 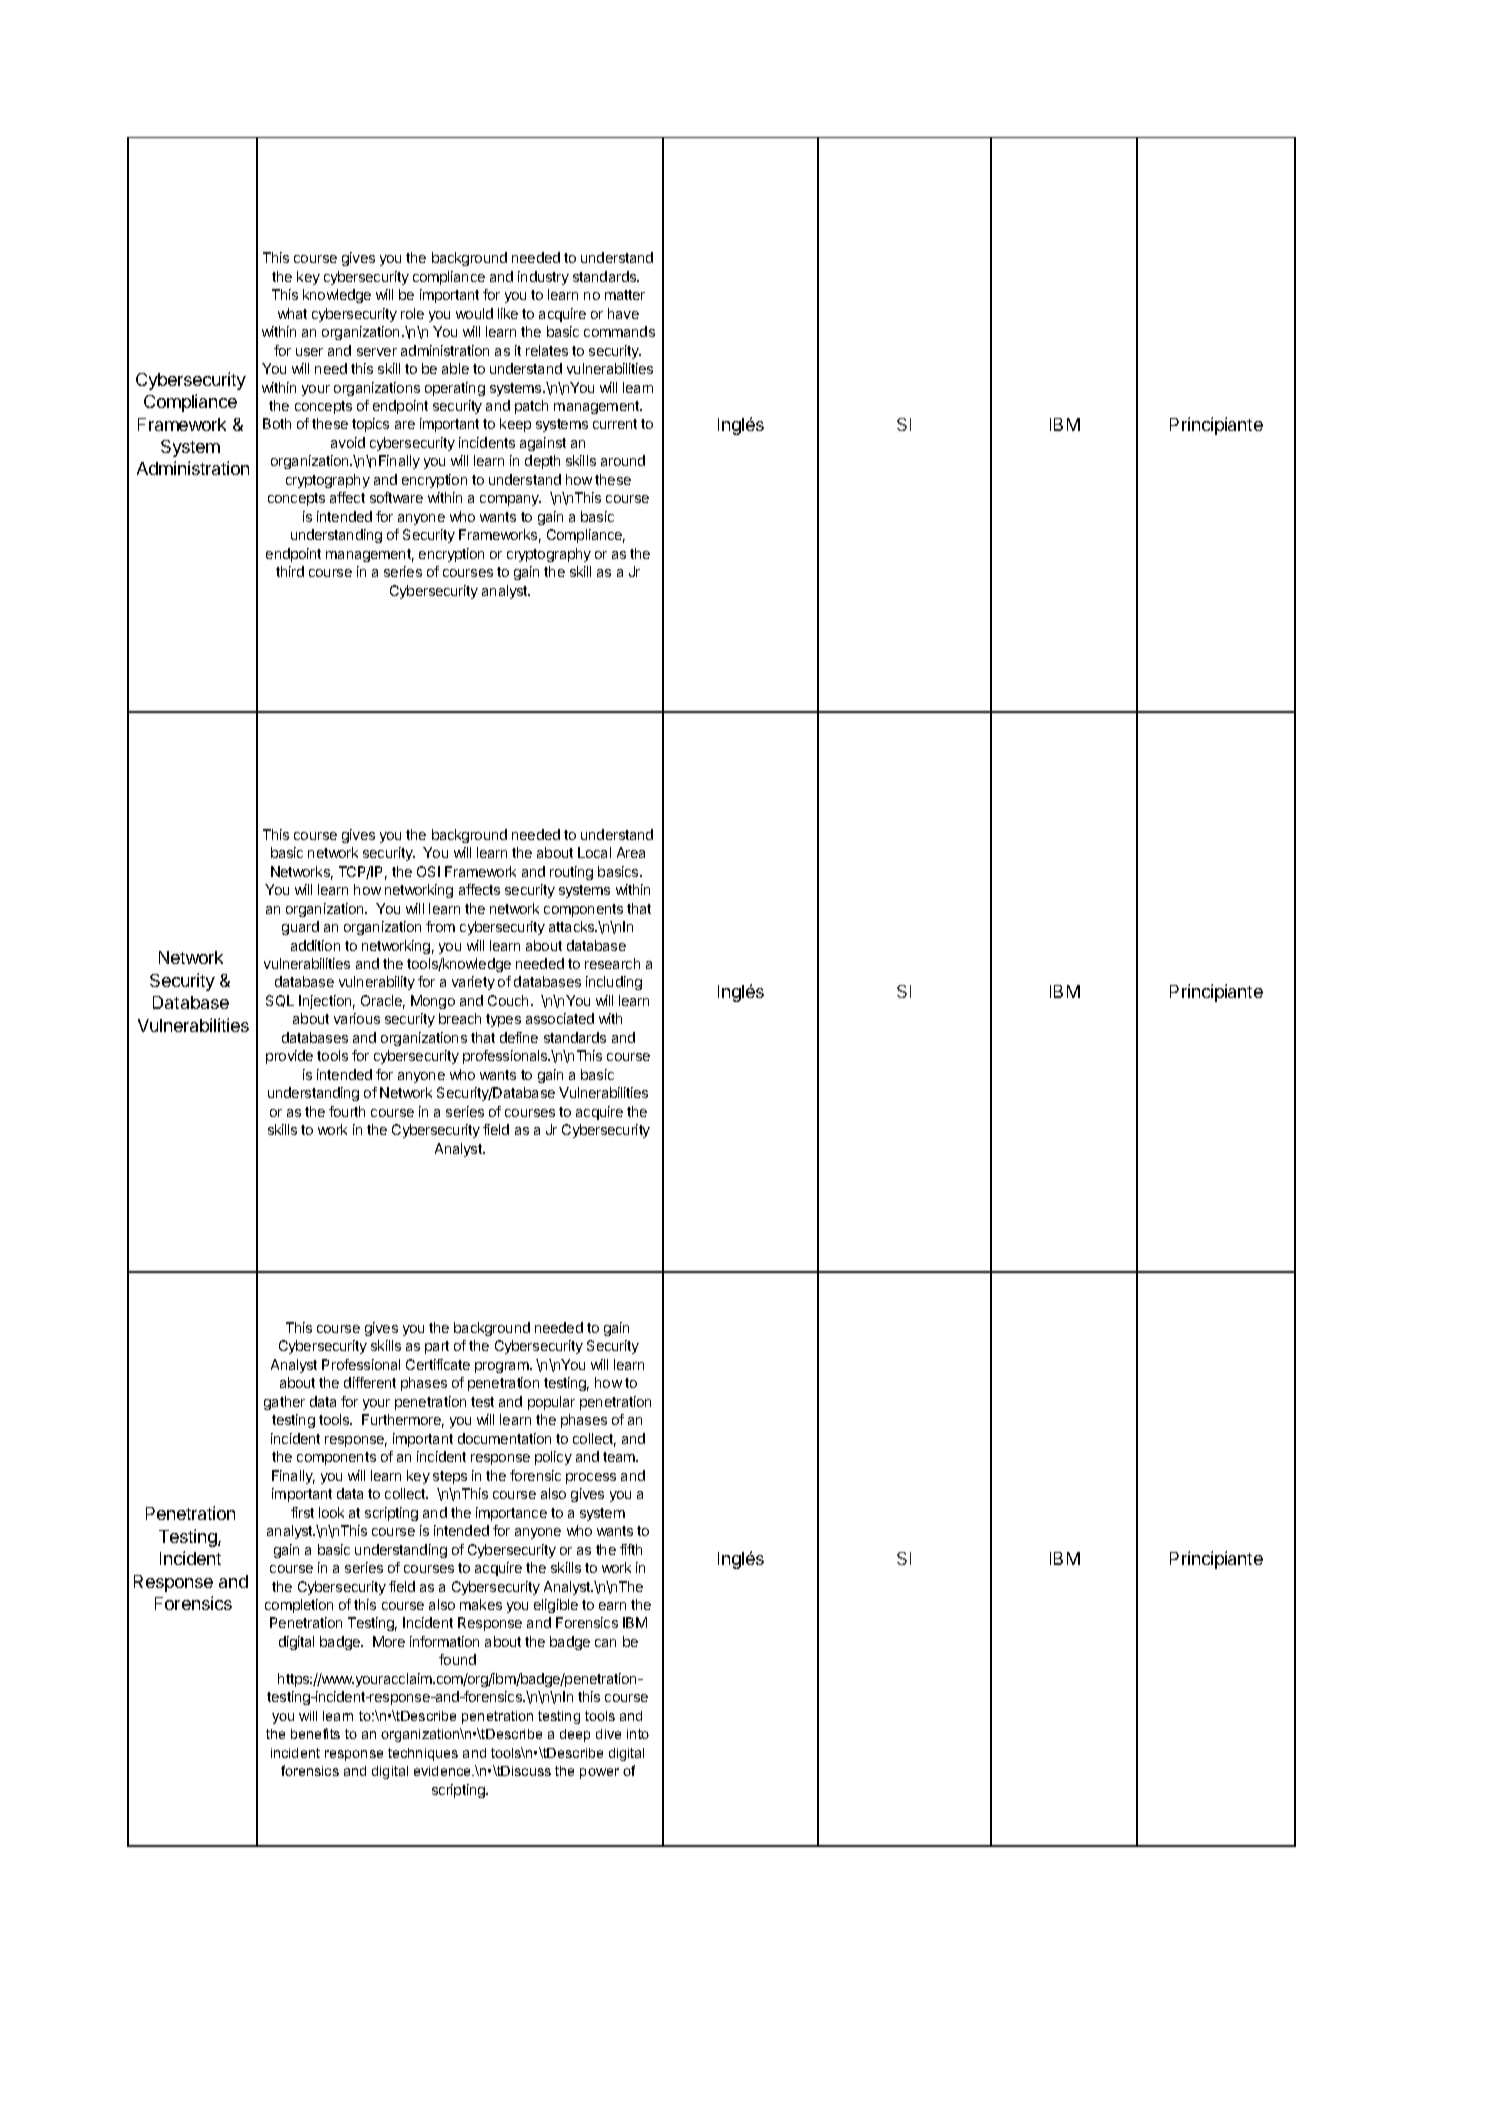 What do you see at coordinates (619, 331) in the image?
I see `commands` at bounding box center [619, 331].
